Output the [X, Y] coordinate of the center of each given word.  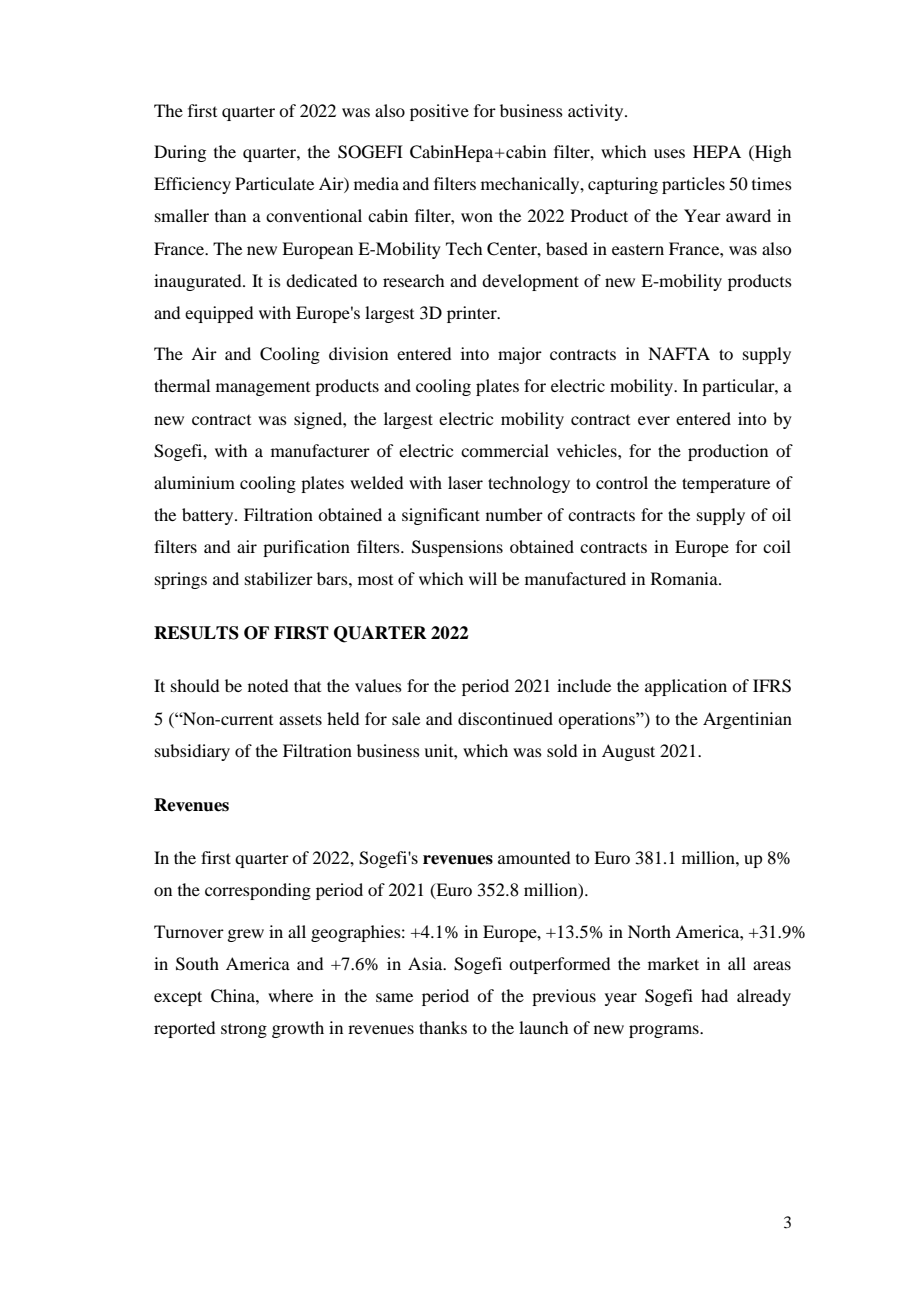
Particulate [274, 183]
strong [244, 1030]
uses [669, 153]
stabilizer [279, 578]
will [483, 578]
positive [439, 112]
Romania [685, 578]
